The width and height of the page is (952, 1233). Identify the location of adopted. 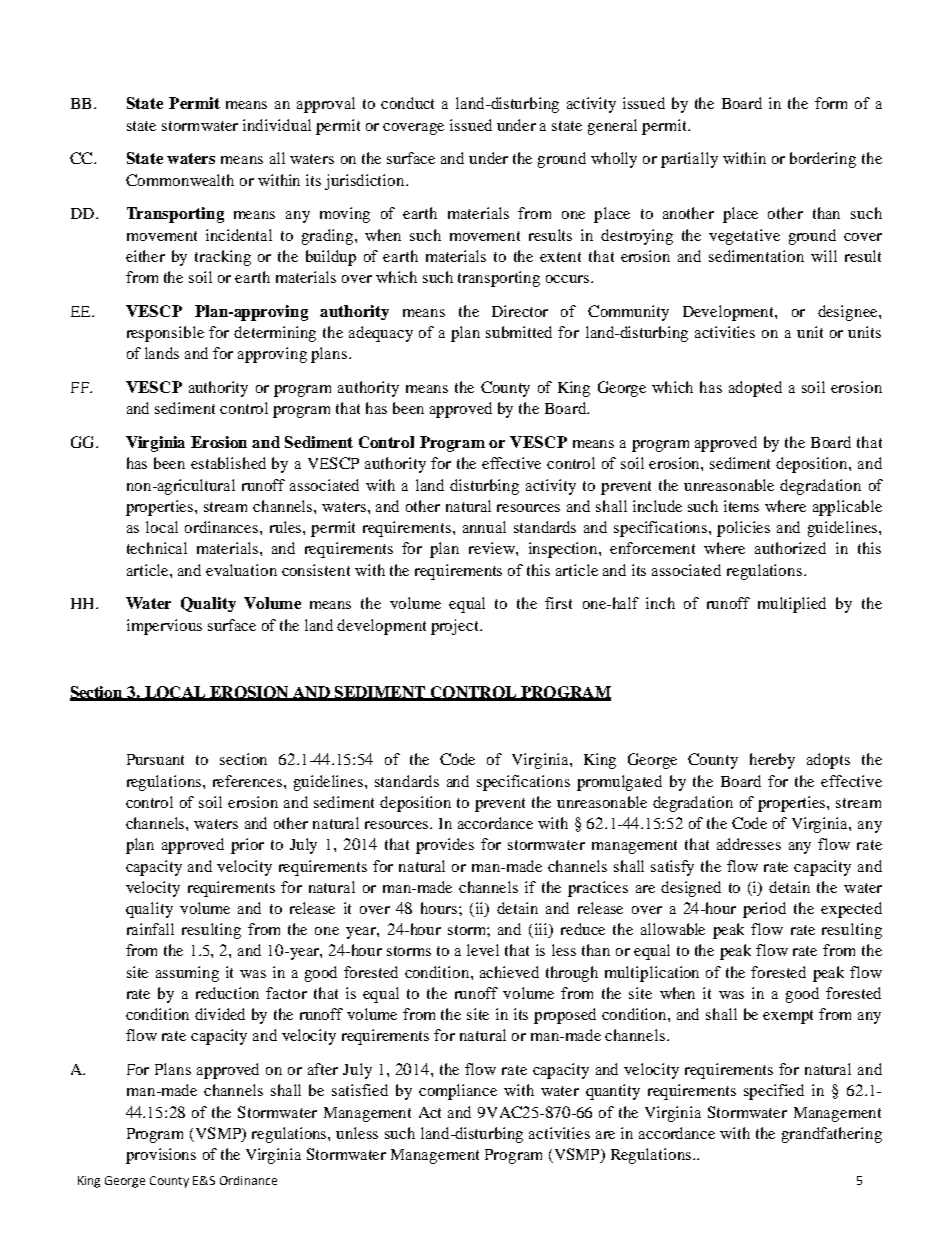
(755, 389).
